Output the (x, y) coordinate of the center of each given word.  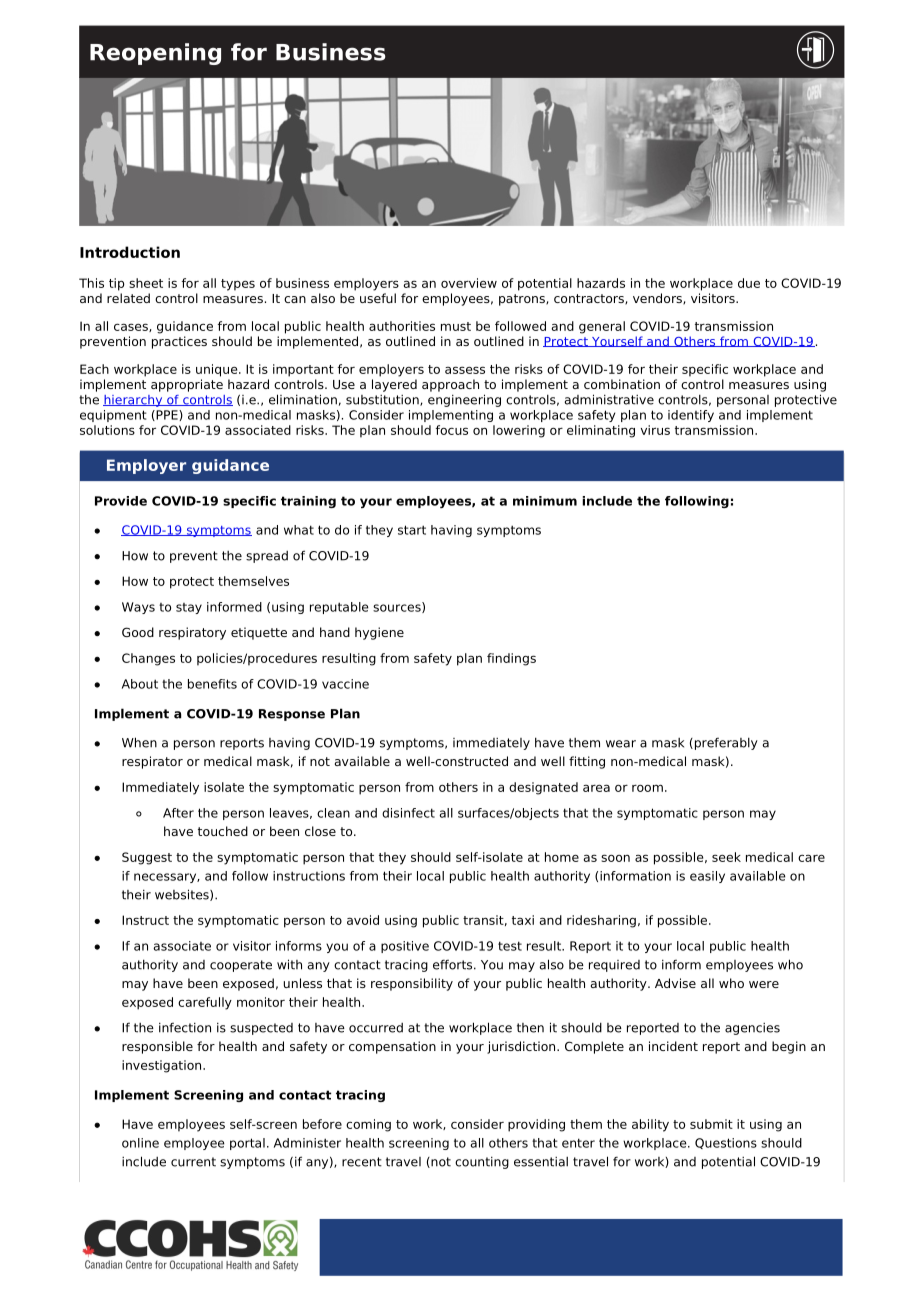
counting (482, 1162)
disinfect (408, 813)
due (749, 283)
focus (452, 430)
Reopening (155, 54)
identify (691, 416)
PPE (167, 415)
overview (469, 283)
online (140, 1143)
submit (711, 1124)
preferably (725, 743)
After (178, 813)
